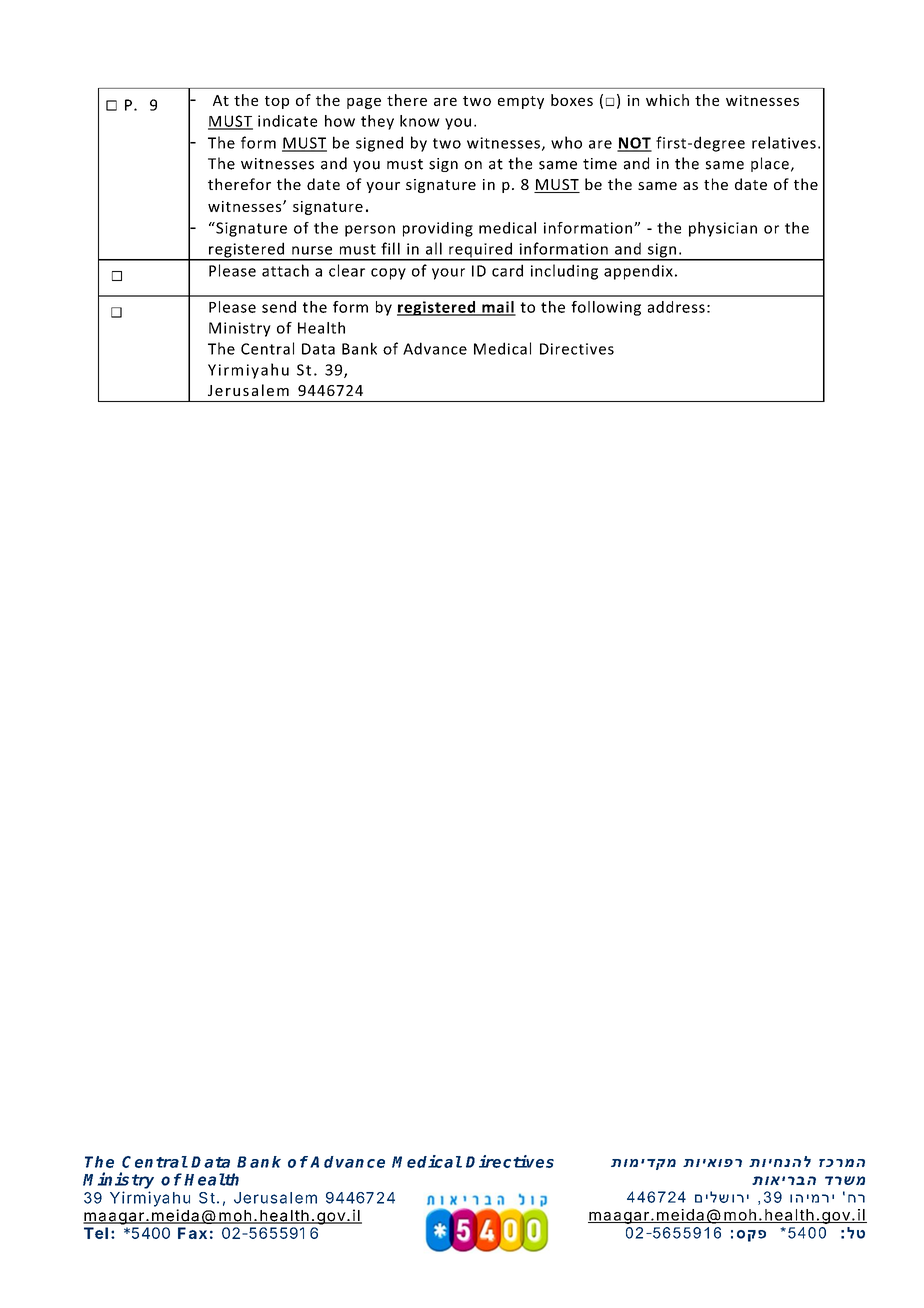  What do you see at coordinates (279, 307) in the screenshot?
I see `send` at bounding box center [279, 307].
